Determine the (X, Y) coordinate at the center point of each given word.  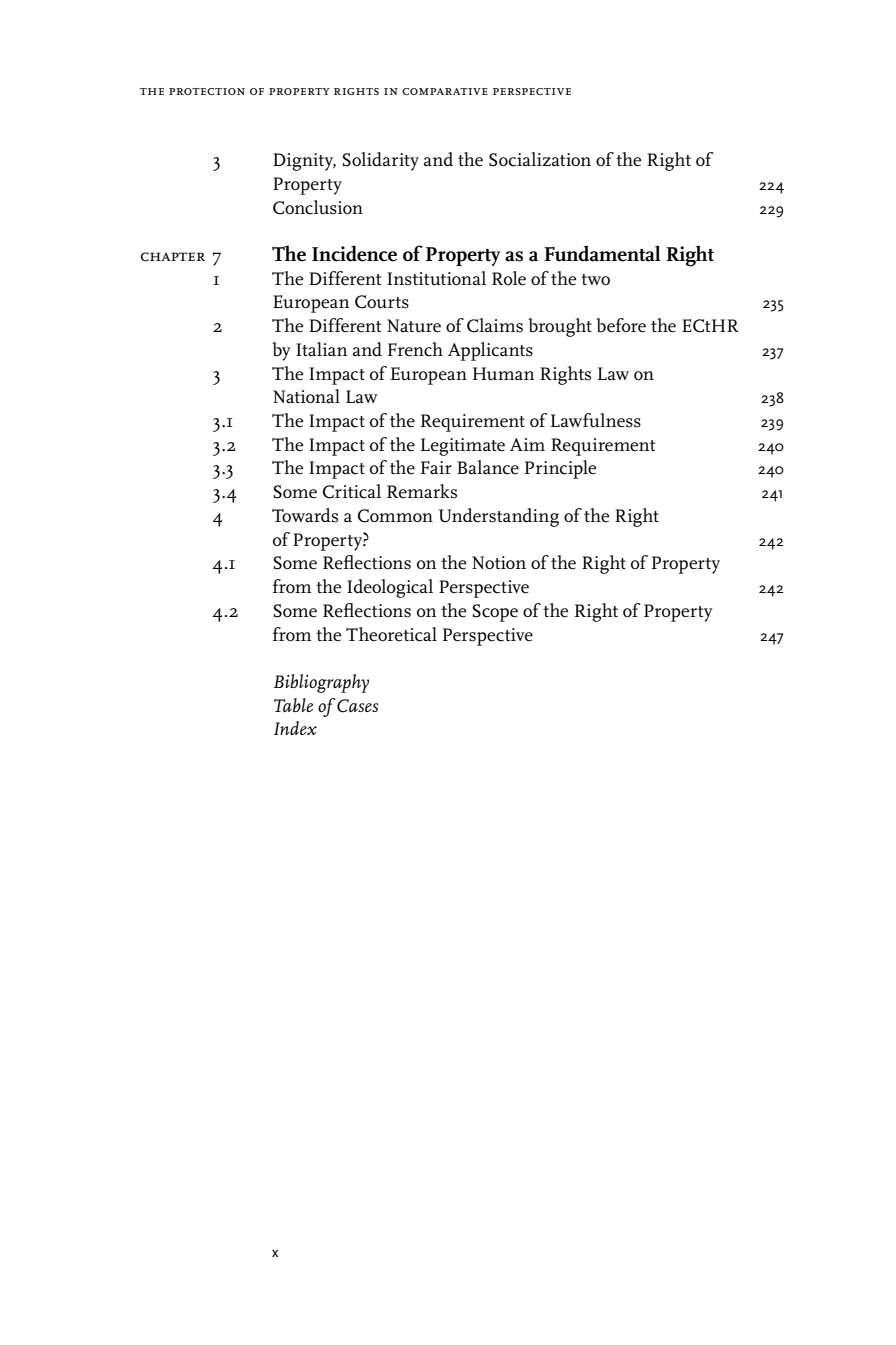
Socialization (540, 159)
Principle (560, 469)
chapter (172, 257)
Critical (352, 491)
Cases (357, 706)
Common (395, 516)
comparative (445, 91)
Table (293, 705)
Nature (414, 326)
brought (560, 327)
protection (207, 91)
